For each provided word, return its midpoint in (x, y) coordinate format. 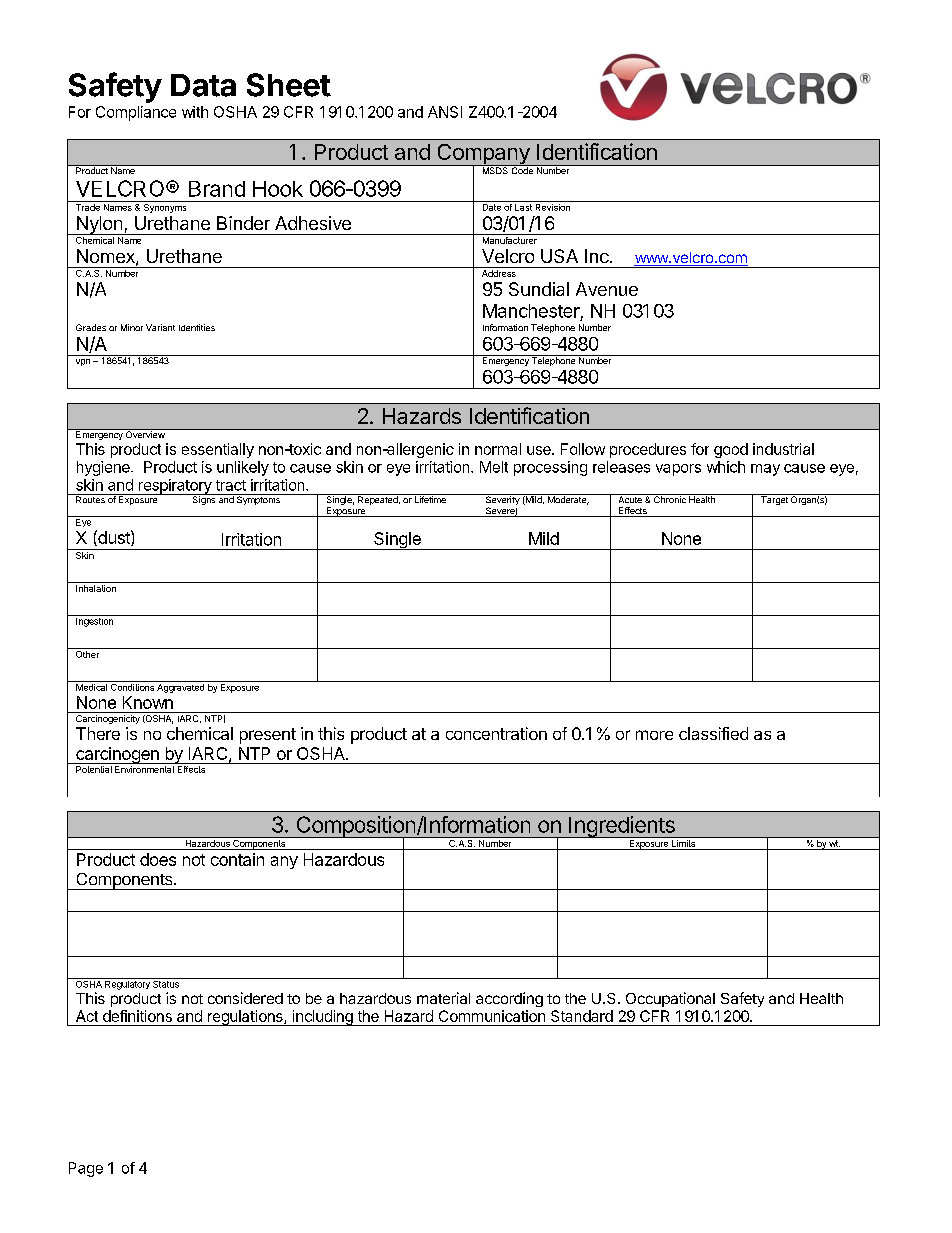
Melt (494, 467)
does (158, 859)
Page (86, 1169)
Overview (145, 433)
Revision (553, 207)
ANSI (445, 112)
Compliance (136, 113)
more (654, 735)
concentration (496, 733)
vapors (678, 470)
